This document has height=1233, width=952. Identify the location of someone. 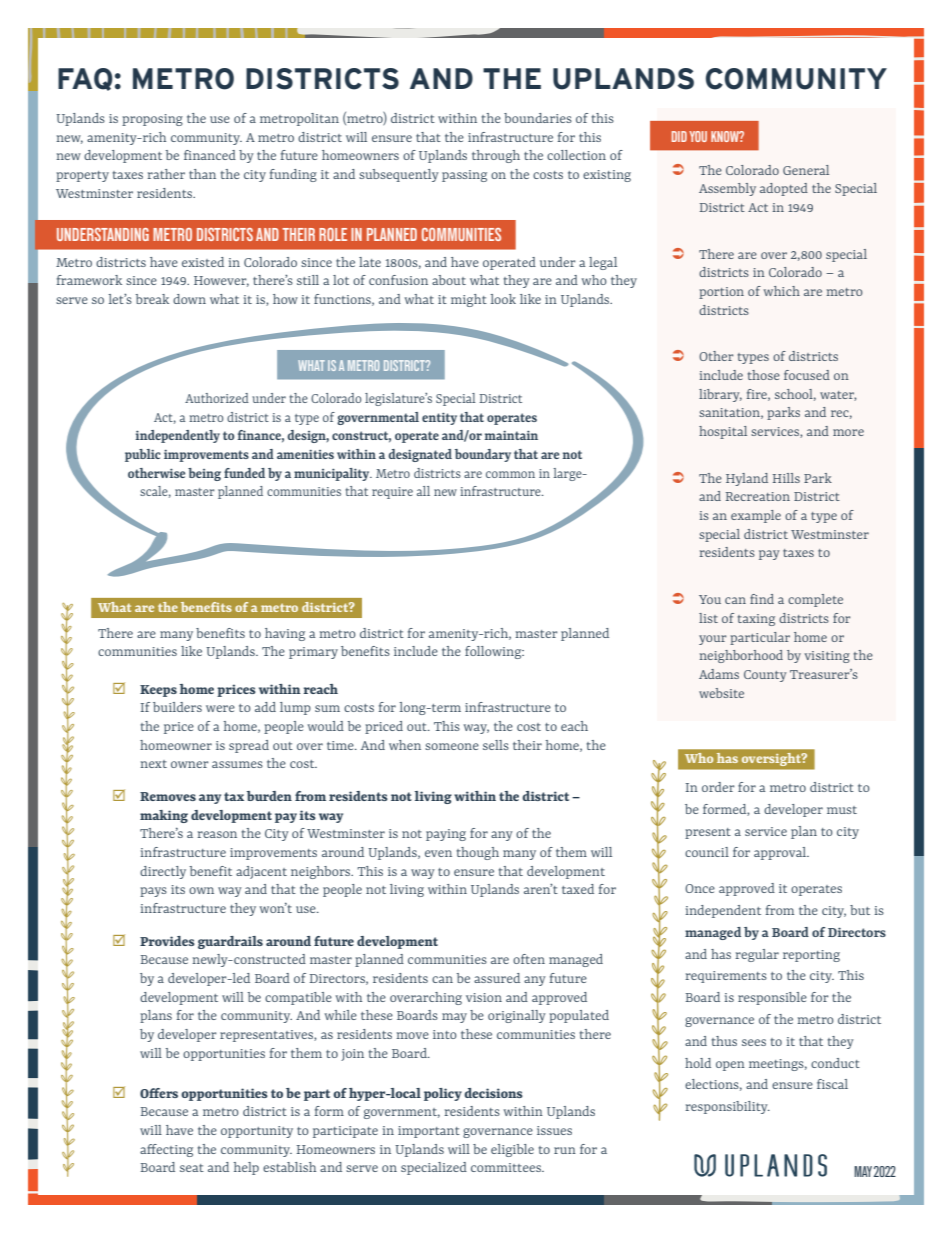
(452, 746).
